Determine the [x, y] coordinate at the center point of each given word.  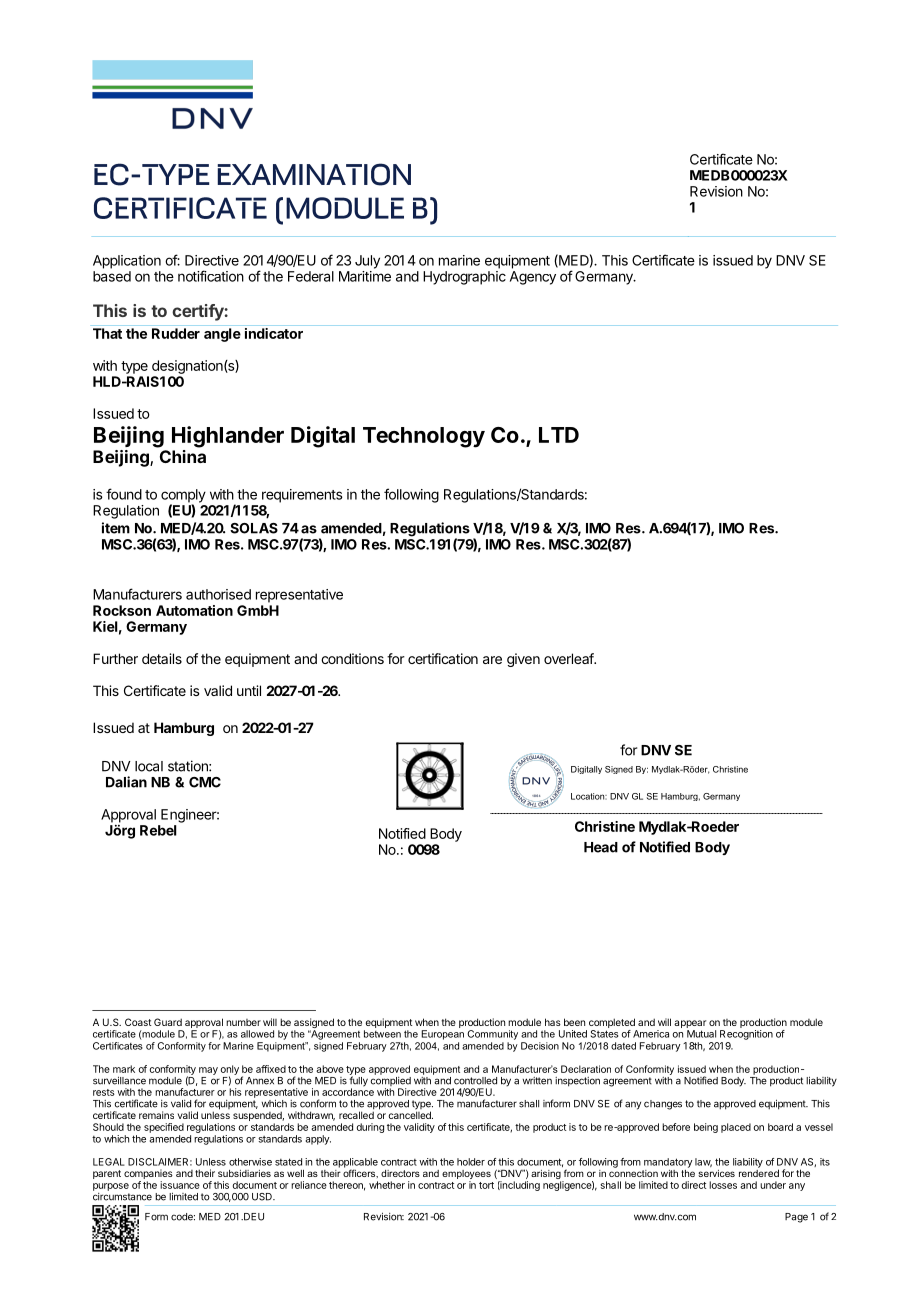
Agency [533, 278]
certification [443, 658]
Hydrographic [464, 278]
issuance [180, 1185]
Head [601, 847]
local [149, 766]
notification [211, 276]
